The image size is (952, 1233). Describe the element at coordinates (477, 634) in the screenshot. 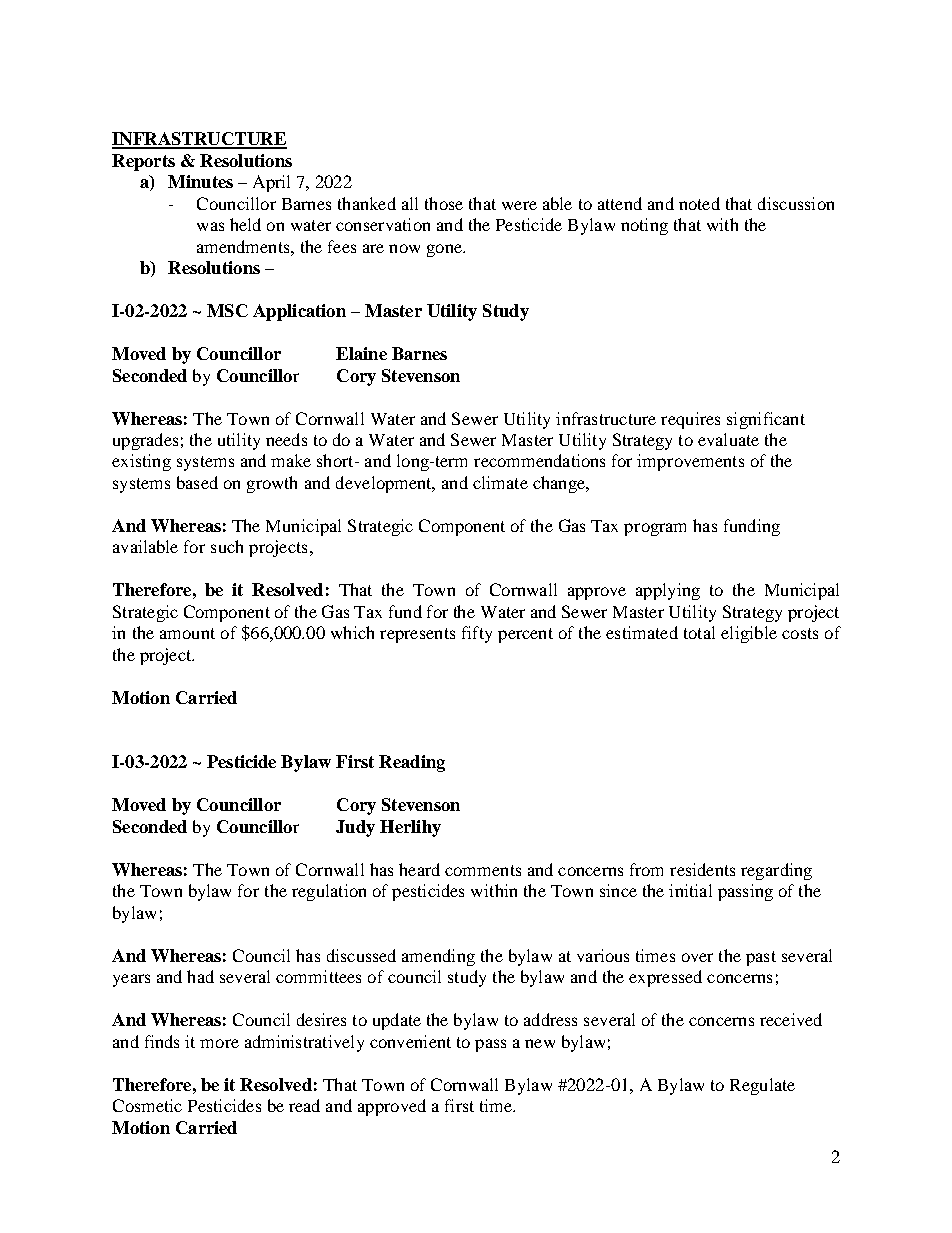

I see `fifty` at that location.
